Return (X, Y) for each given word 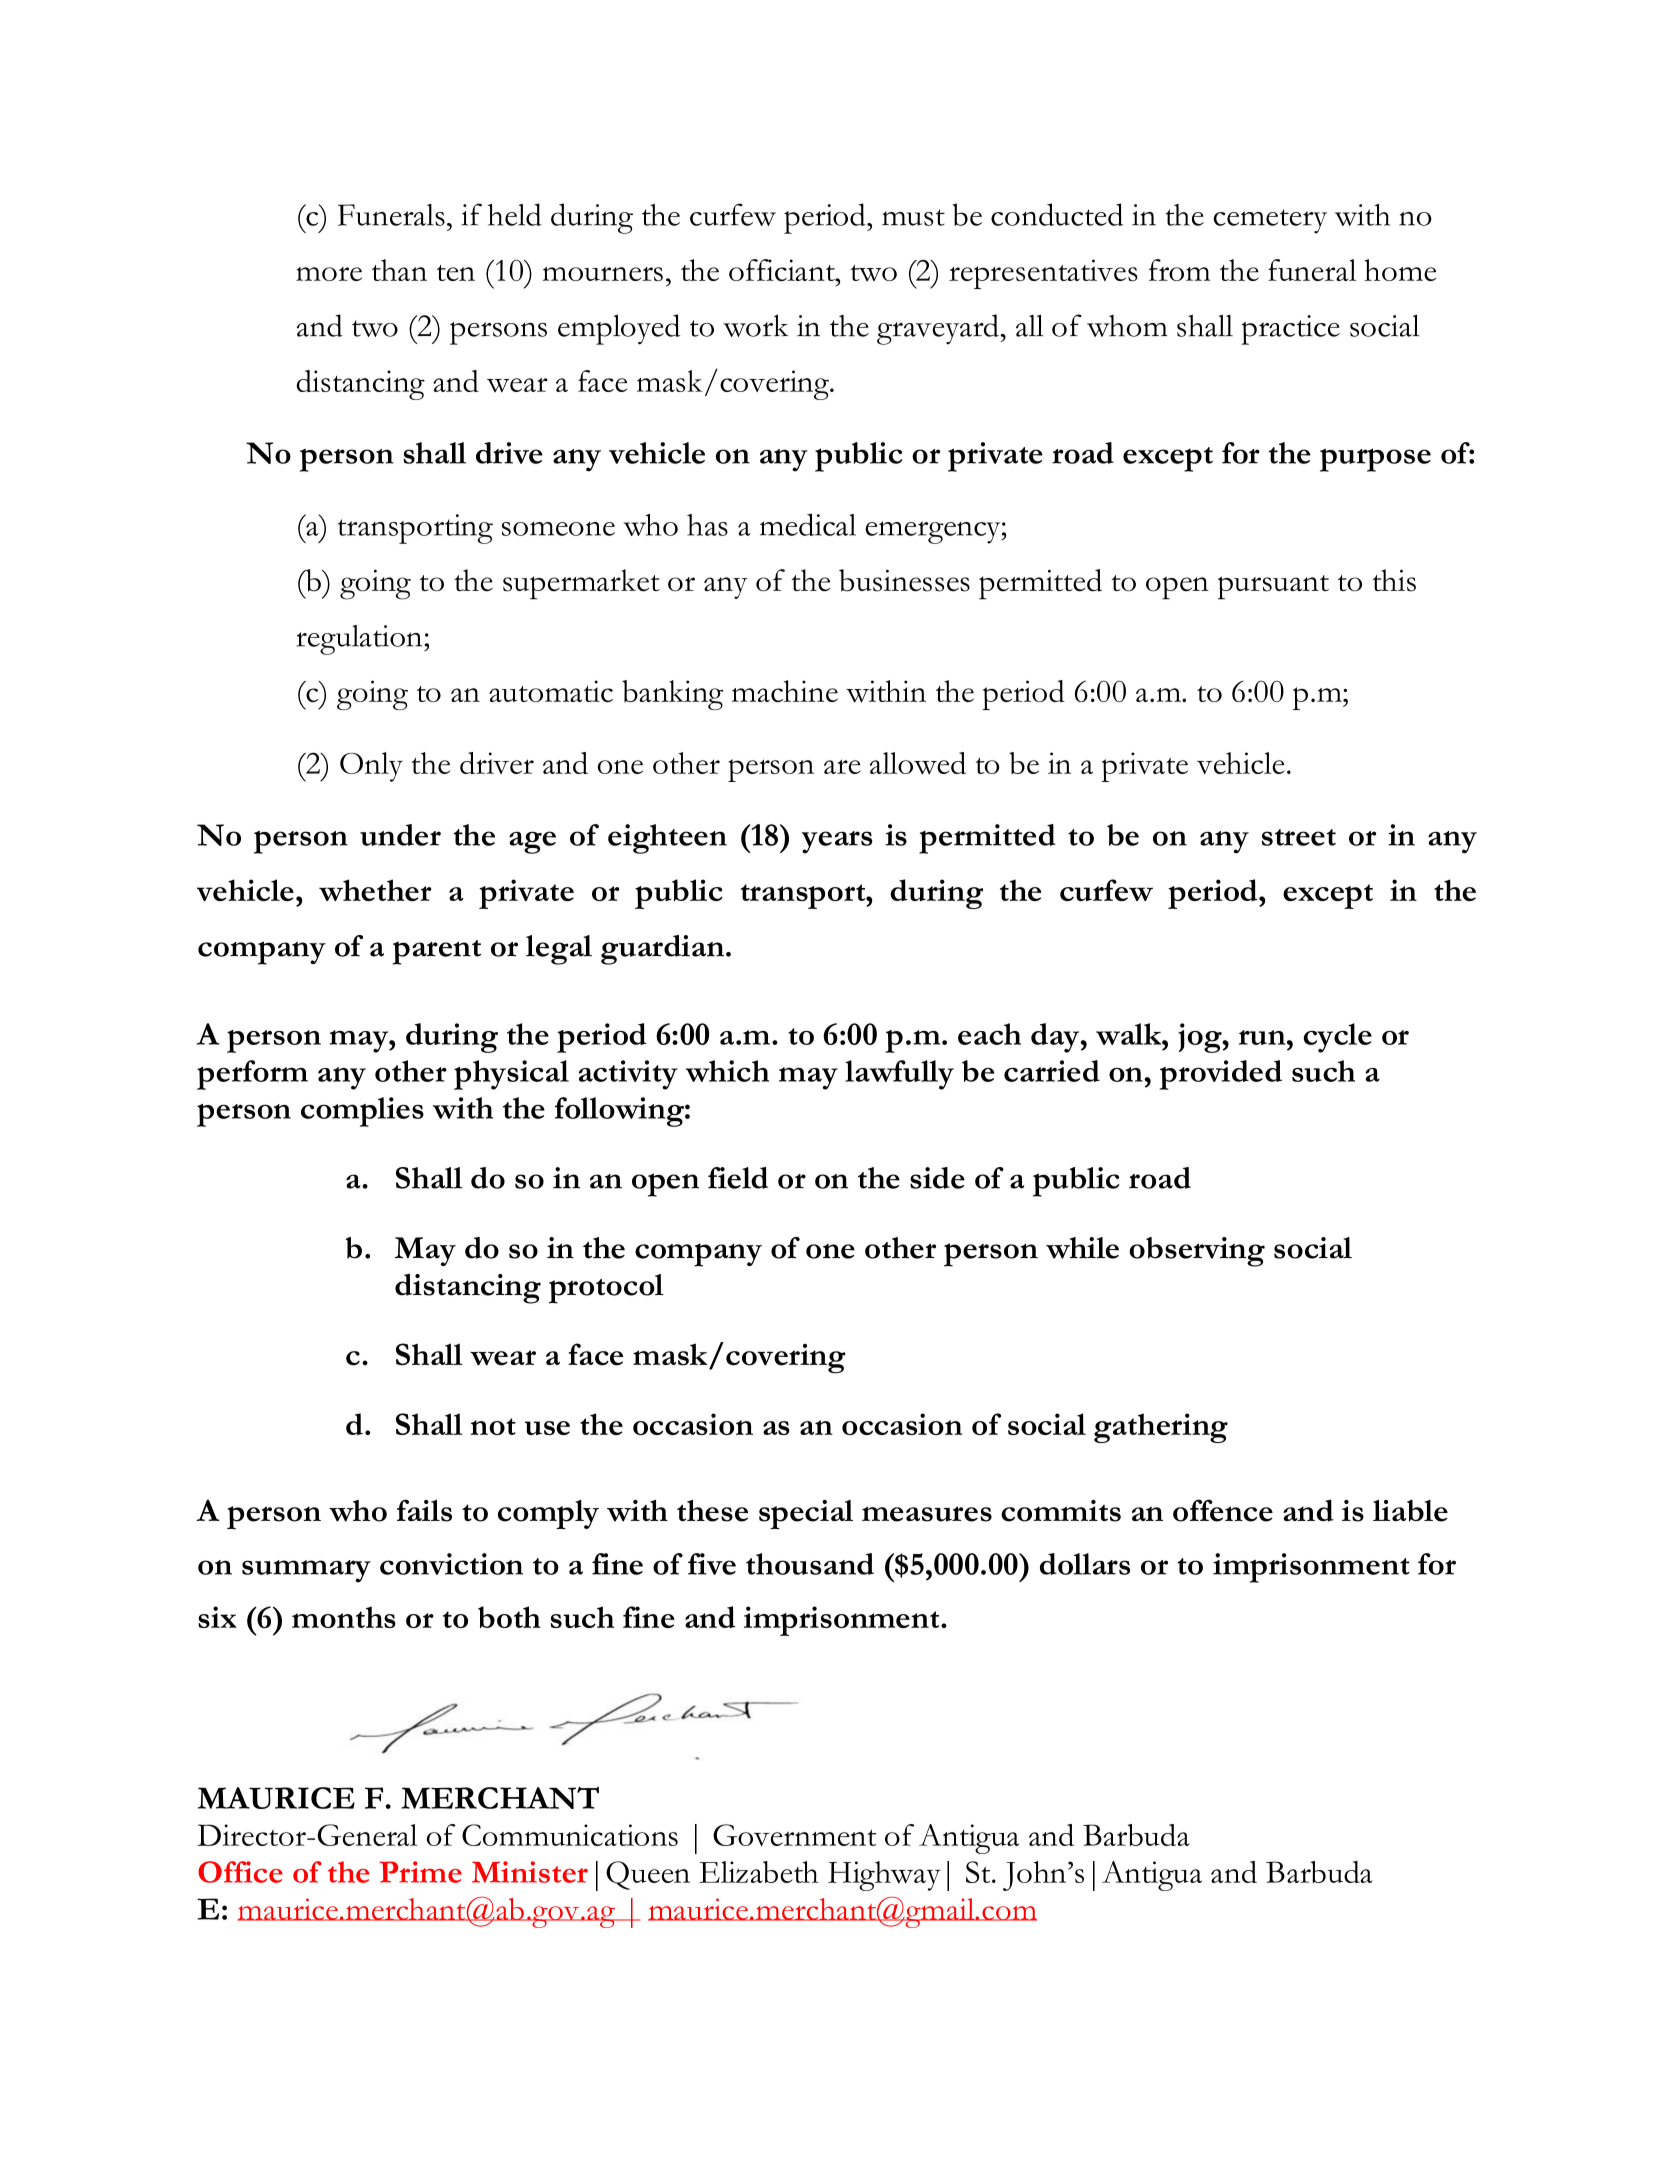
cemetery (1270, 221)
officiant (783, 270)
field (738, 1178)
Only (371, 767)
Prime (421, 1872)
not (493, 1426)
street (1299, 837)
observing (1197, 1252)
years (837, 842)
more (329, 274)
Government (795, 1835)
